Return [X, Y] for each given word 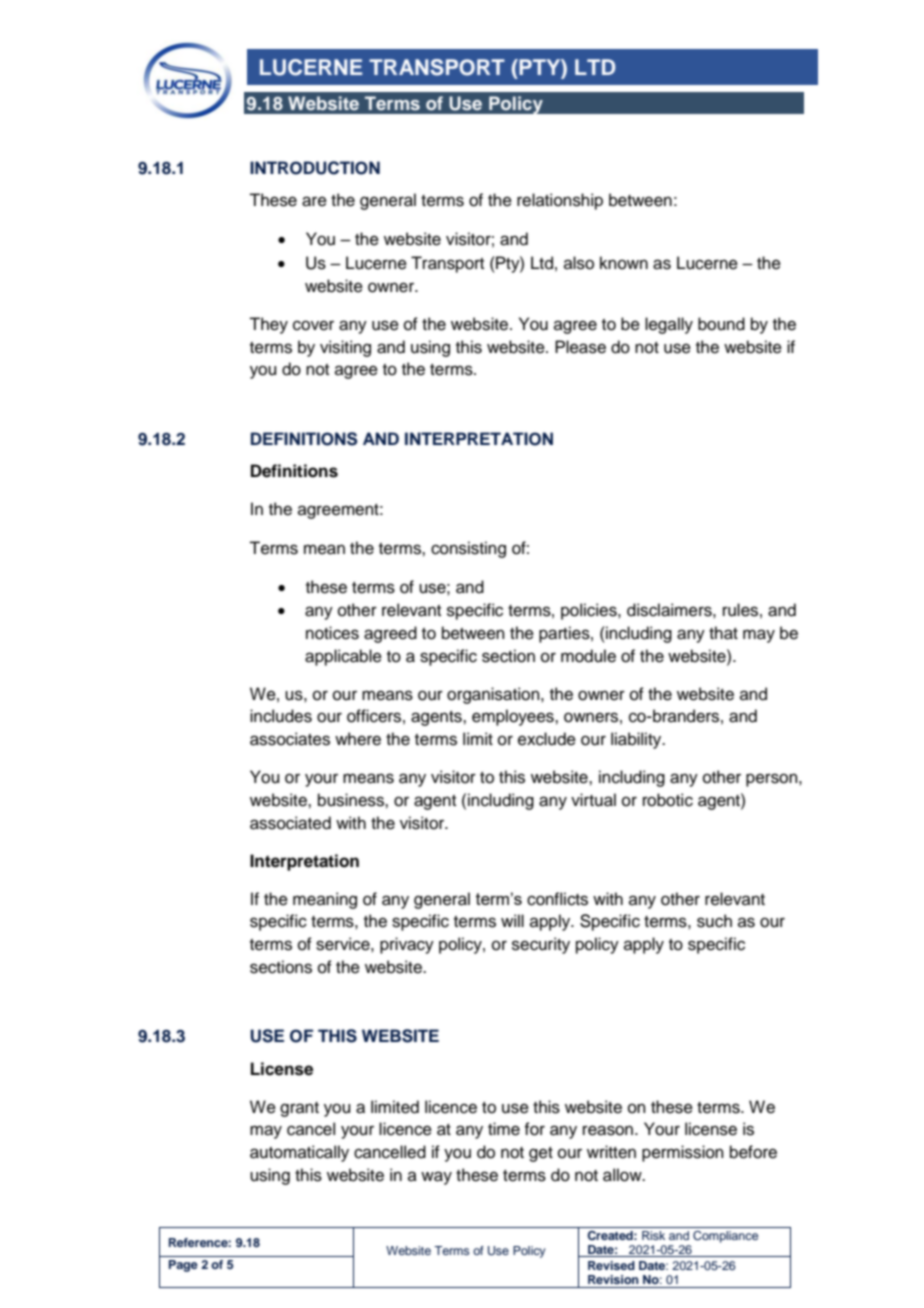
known [624, 263]
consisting [468, 549]
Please [580, 347]
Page [183, 1266]
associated [290, 823]
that [723, 633]
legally [669, 325]
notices [332, 633]
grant [299, 1109]
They [268, 325]
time [504, 1129]
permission [683, 1153]
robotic [668, 800]
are [314, 201]
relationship [560, 201]
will [512, 920]
